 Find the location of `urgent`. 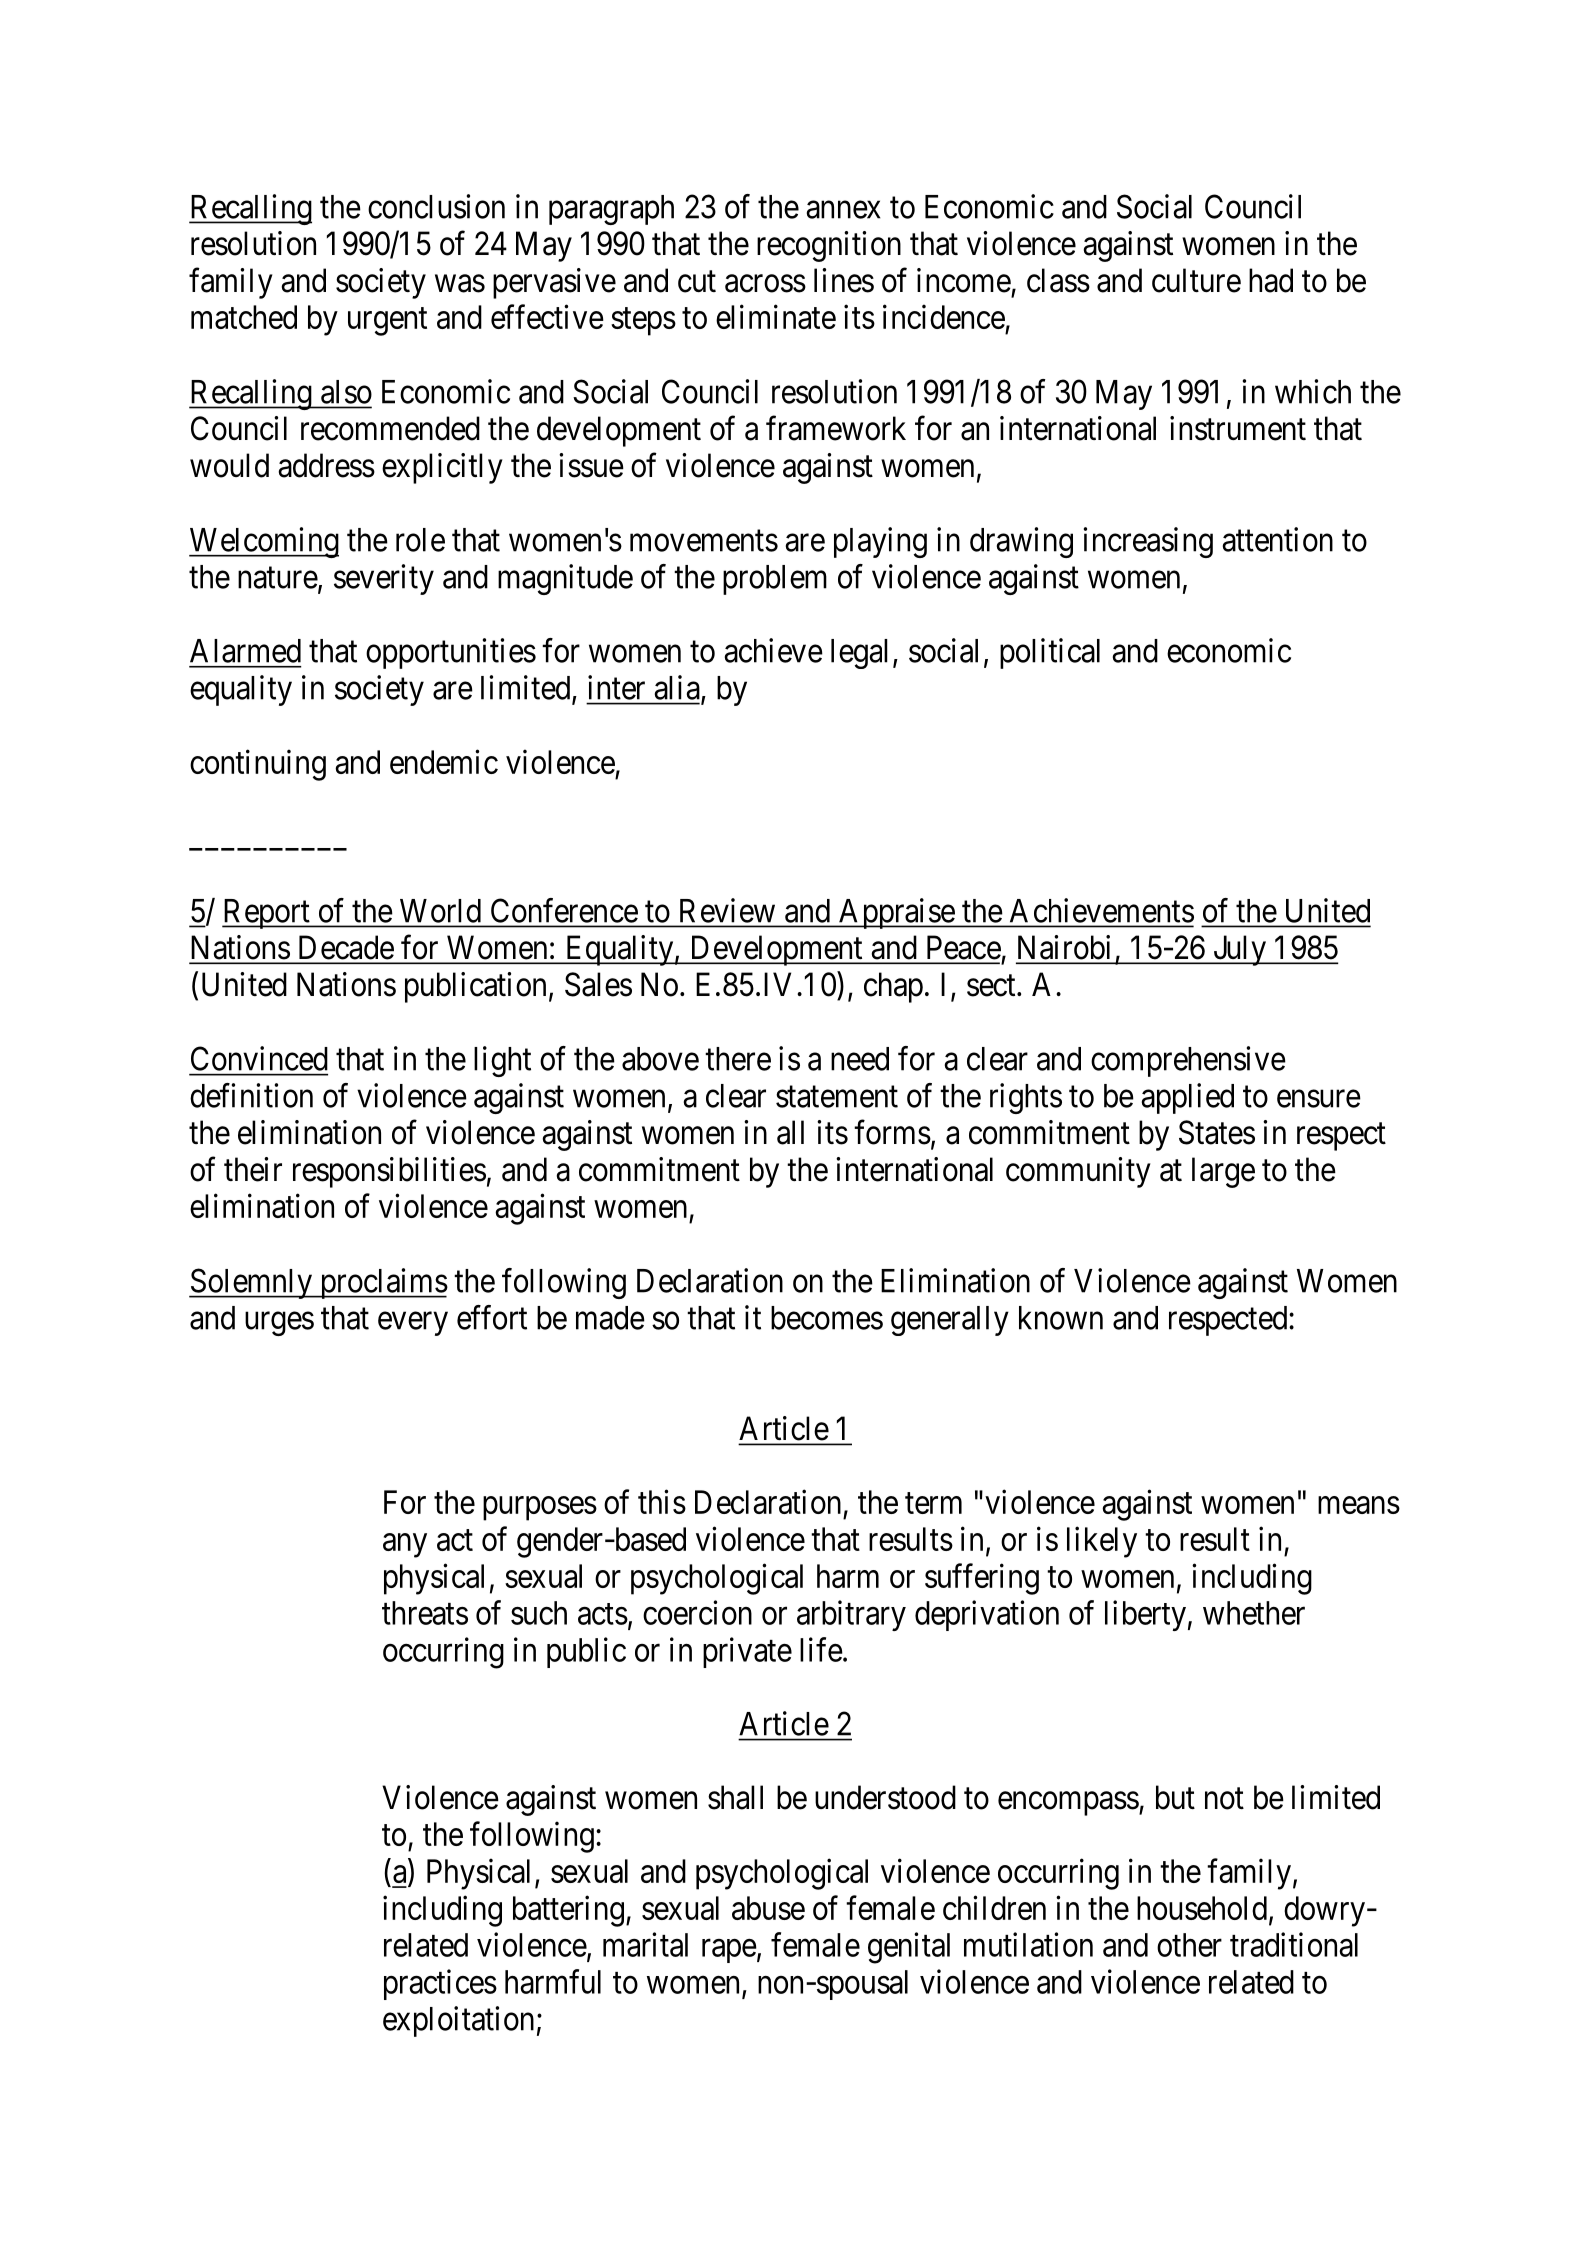

urgent is located at coordinates (387, 322).
